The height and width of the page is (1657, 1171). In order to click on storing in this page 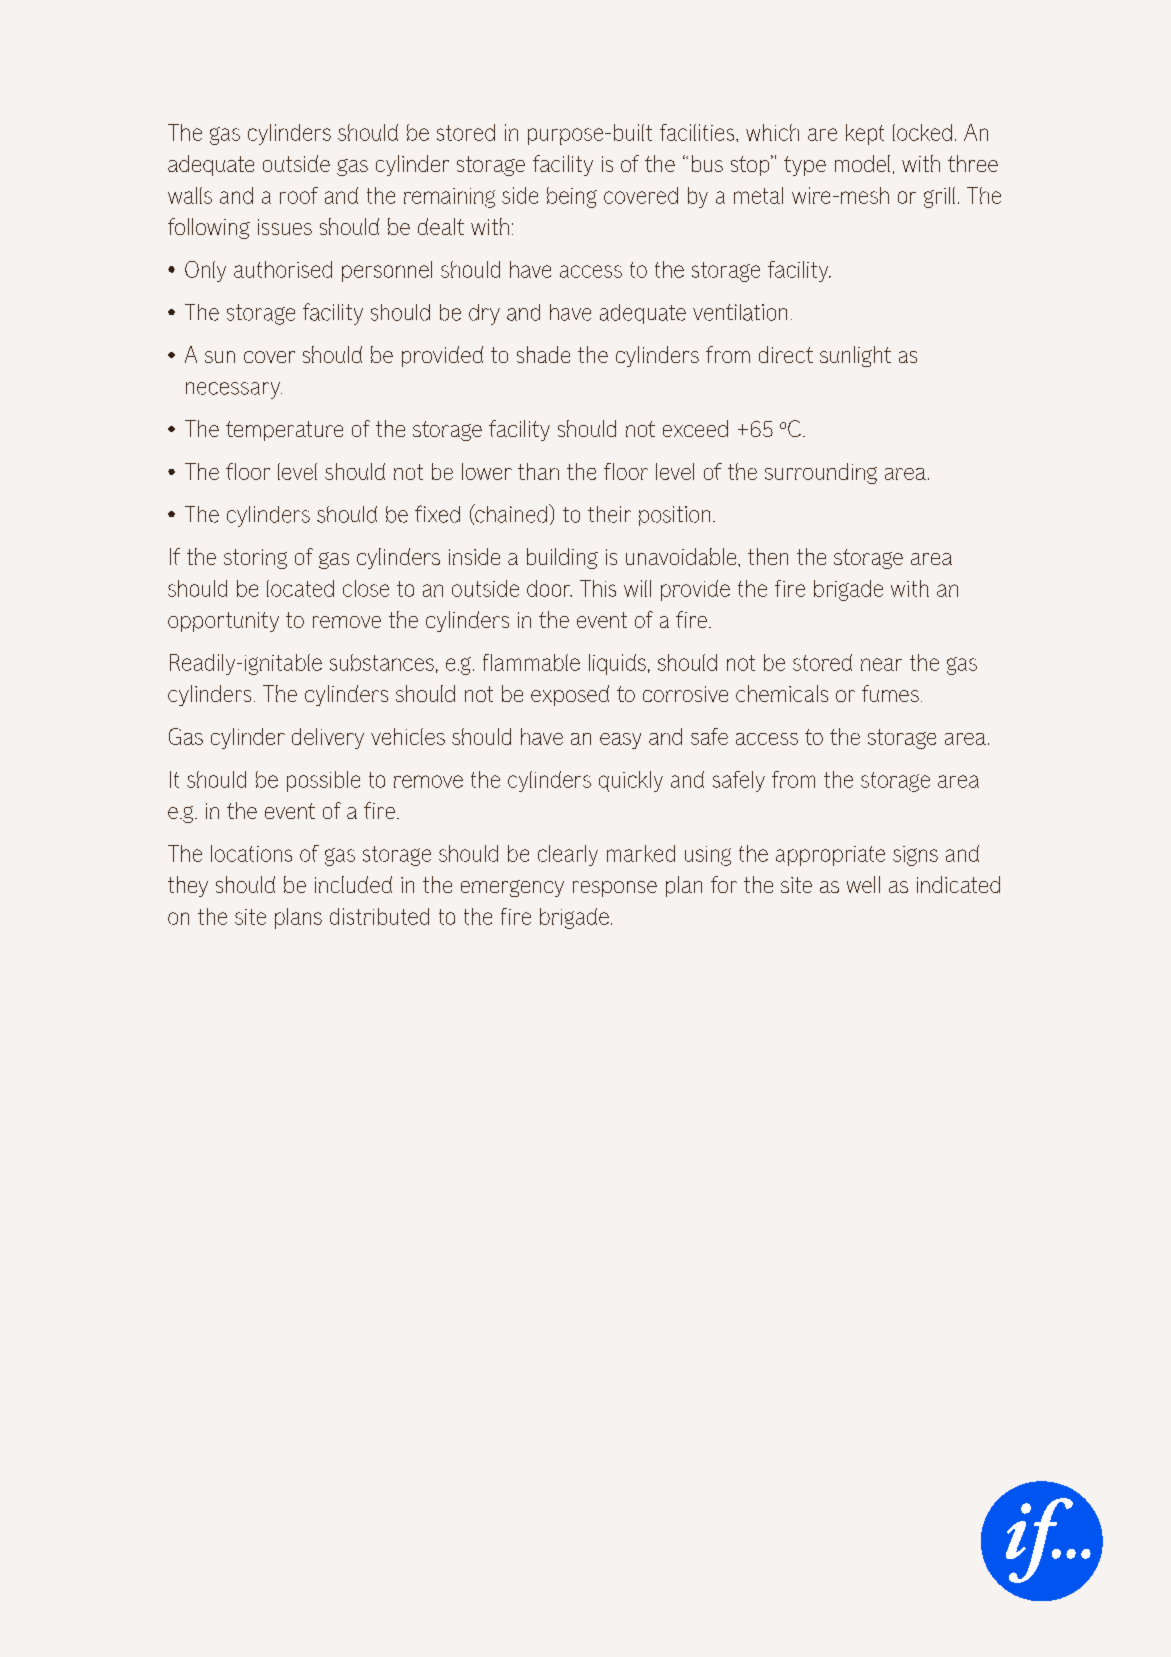, I will do `click(255, 559)`.
